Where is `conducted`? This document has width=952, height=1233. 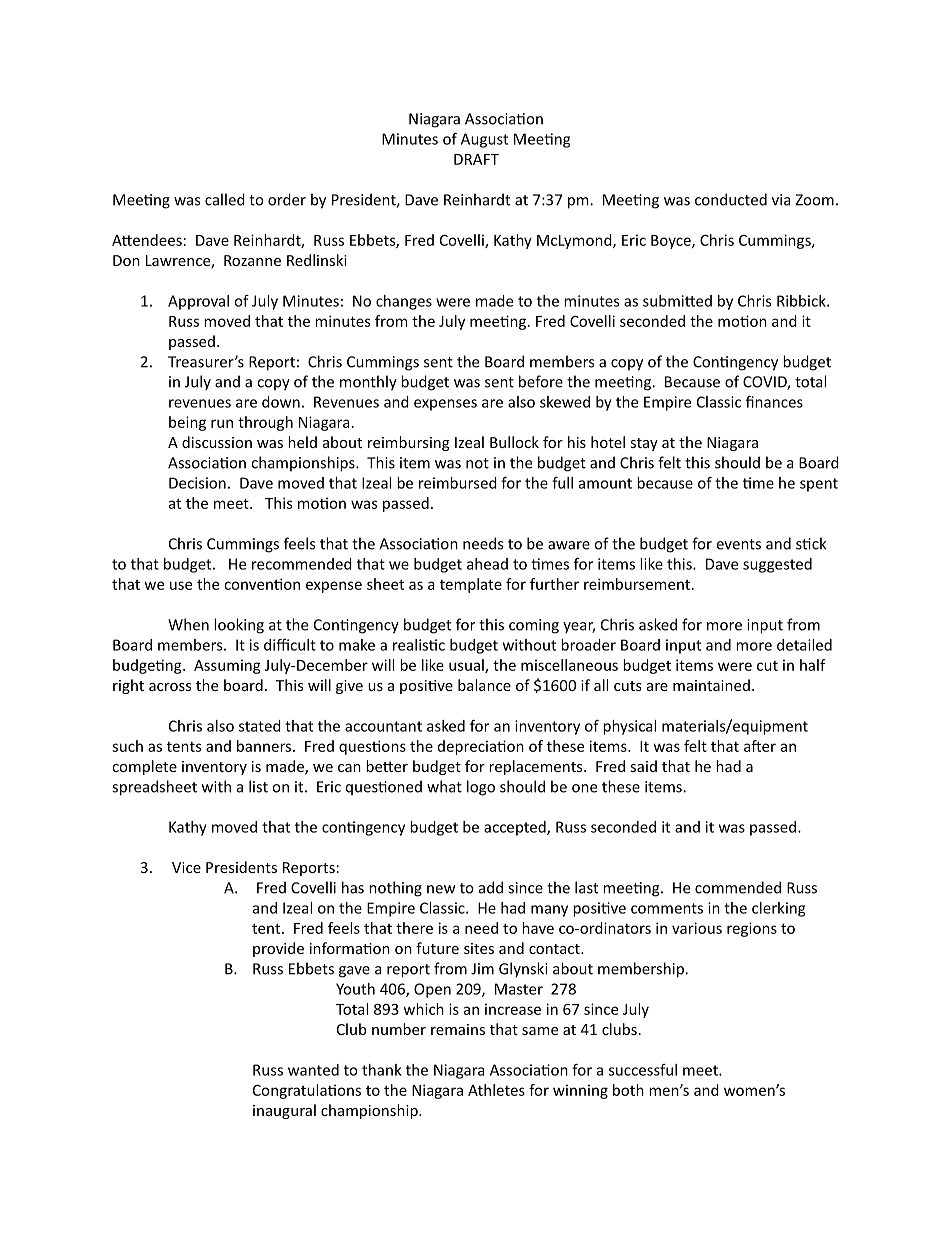 conducted is located at coordinates (731, 199).
